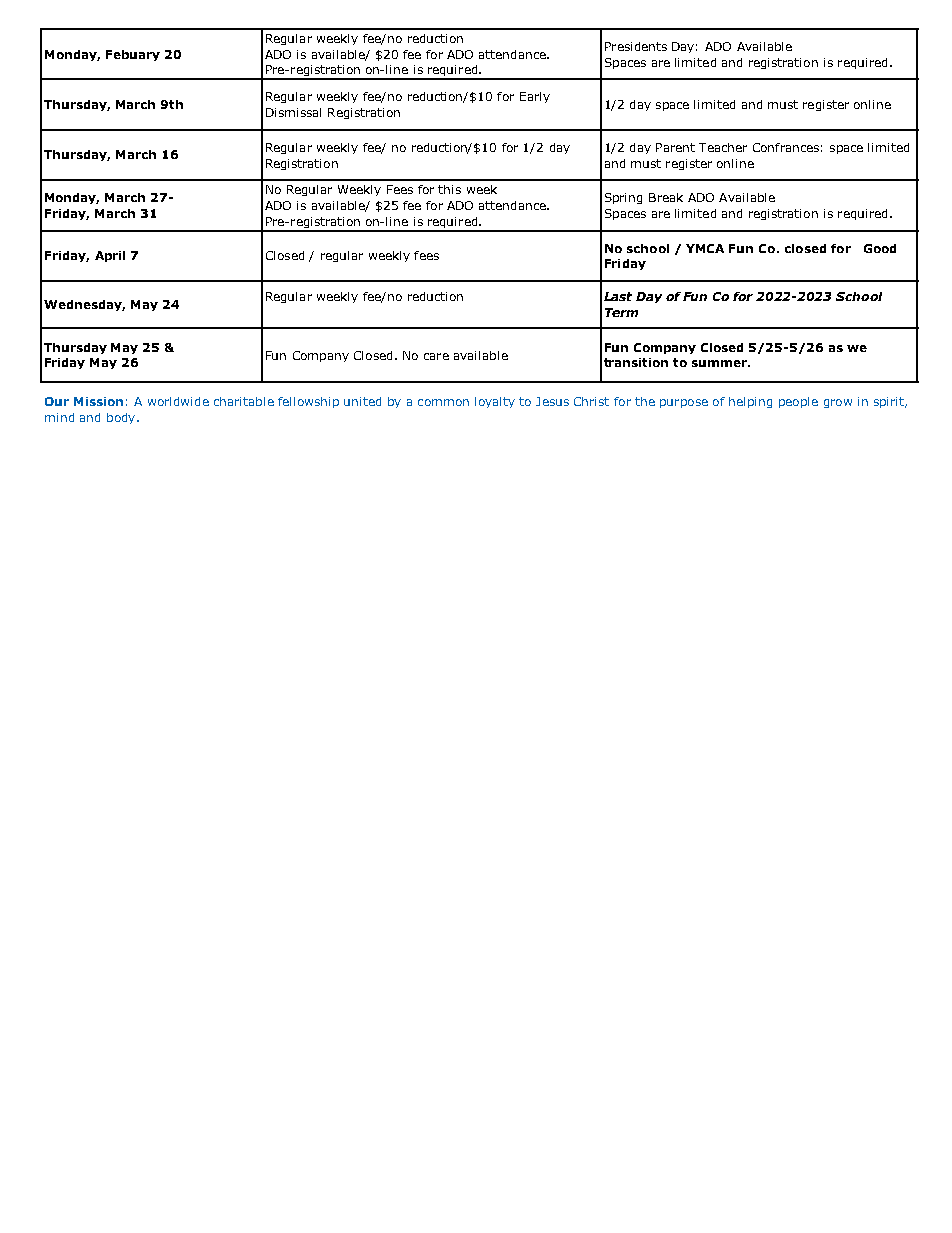  I want to click on April, so click(110, 256).
